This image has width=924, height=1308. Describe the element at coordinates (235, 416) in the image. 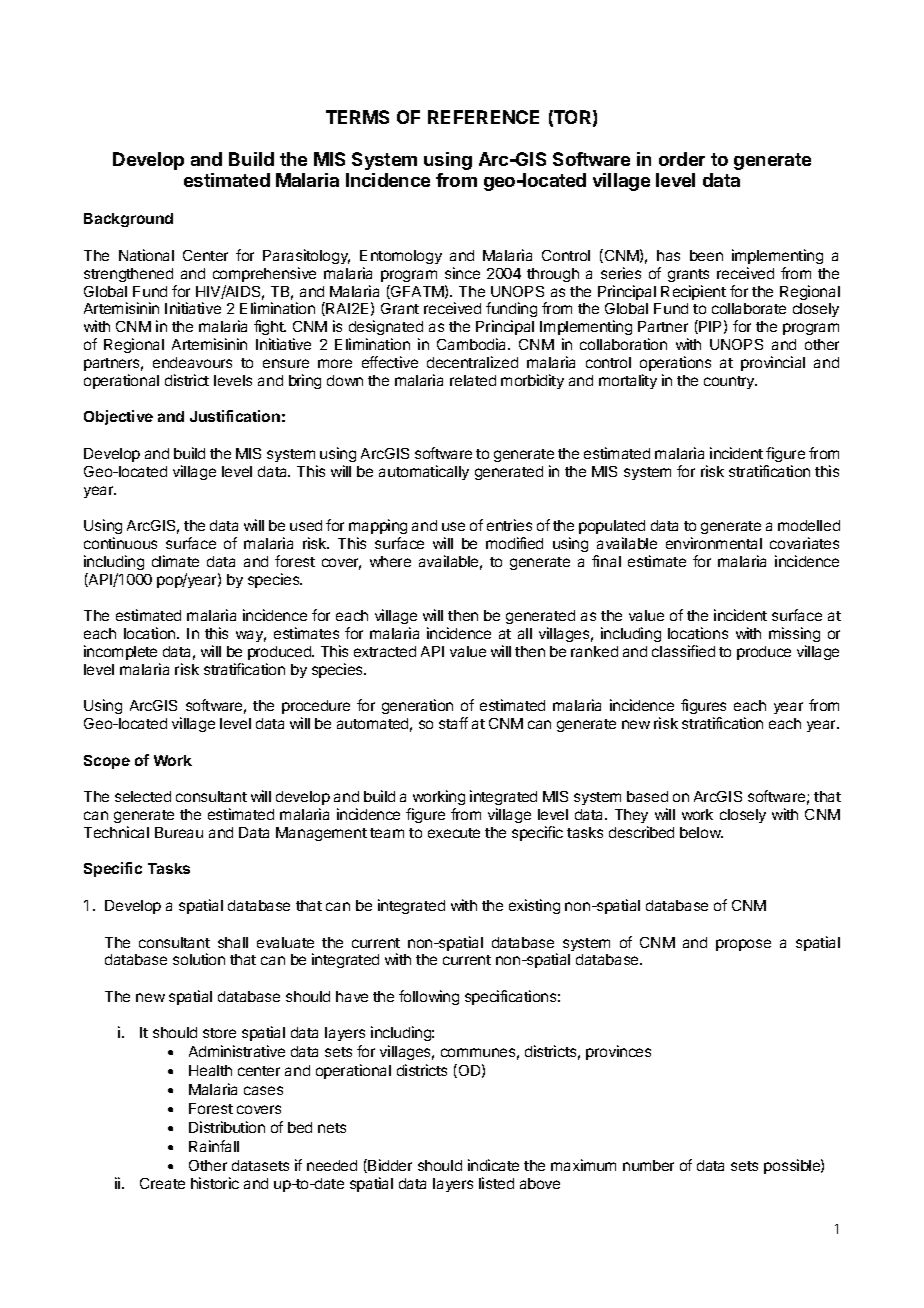

I see `Justification` at that location.
